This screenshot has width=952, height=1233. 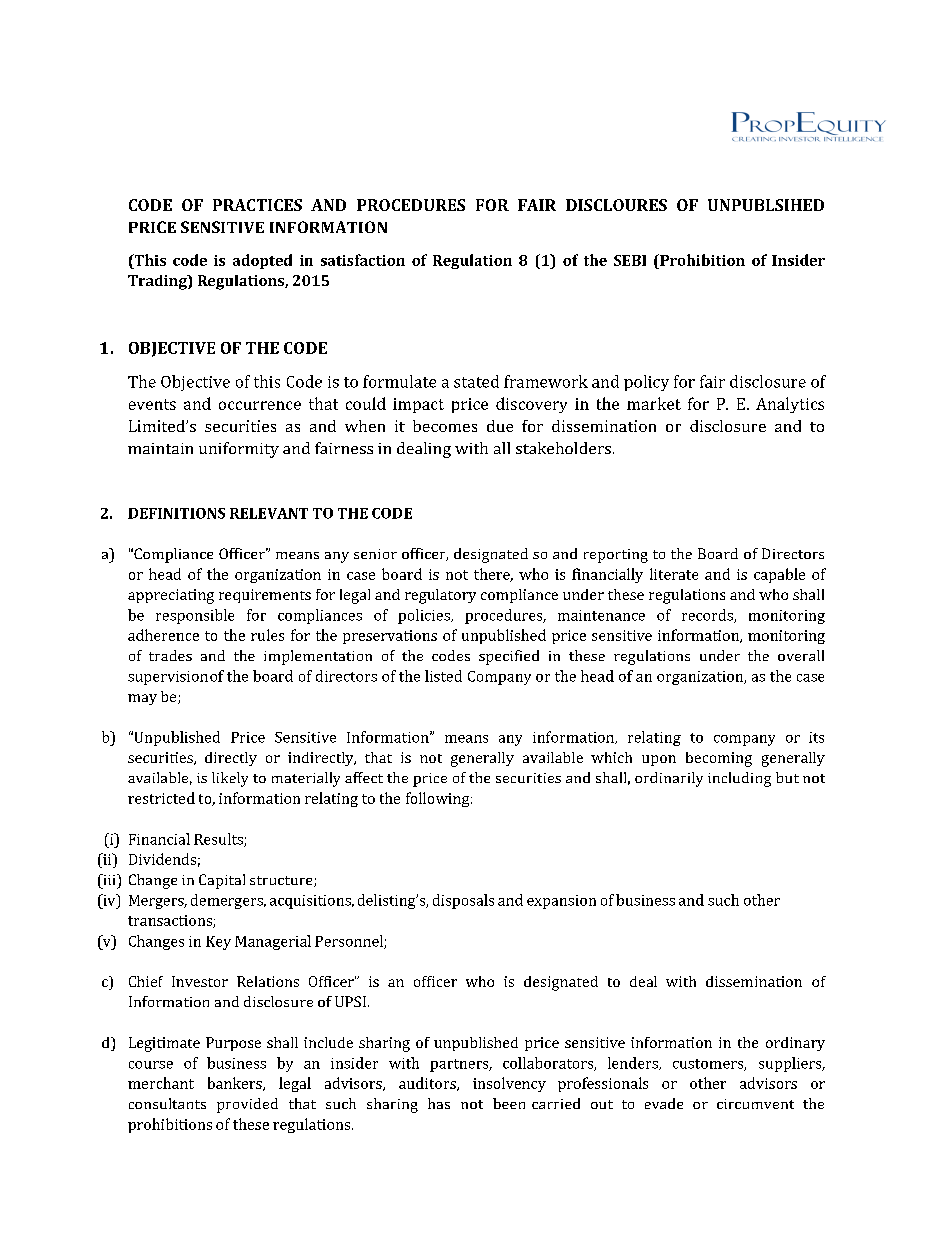 I want to click on senior, so click(x=375, y=554).
